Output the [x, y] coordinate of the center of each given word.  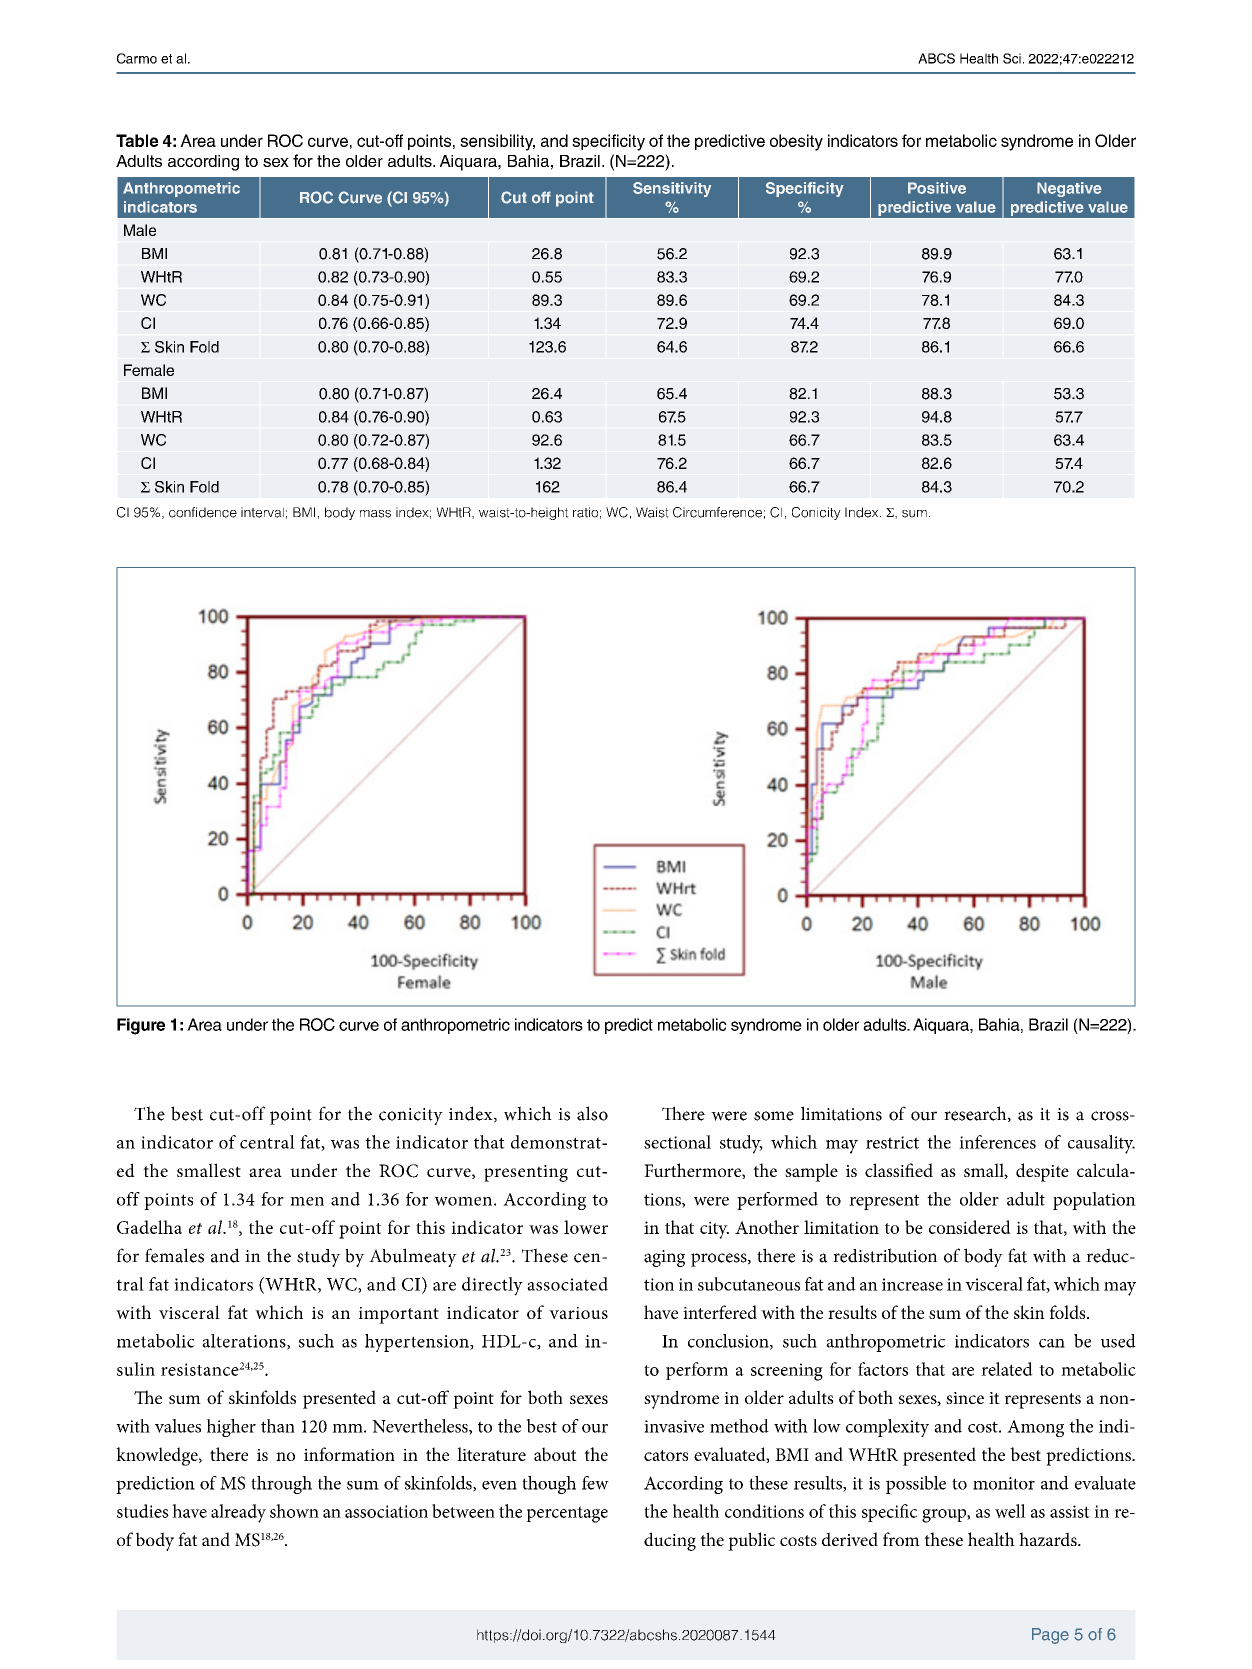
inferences [997, 1142]
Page [1050, 1636]
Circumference [717, 512]
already [238, 1513]
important [399, 1315]
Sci [1012, 58]
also [592, 1113]
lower [586, 1227]
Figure [141, 1026]
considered [970, 1227]
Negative [1069, 189]
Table [137, 140]
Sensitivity [672, 189]
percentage [567, 1514]
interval [262, 512]
